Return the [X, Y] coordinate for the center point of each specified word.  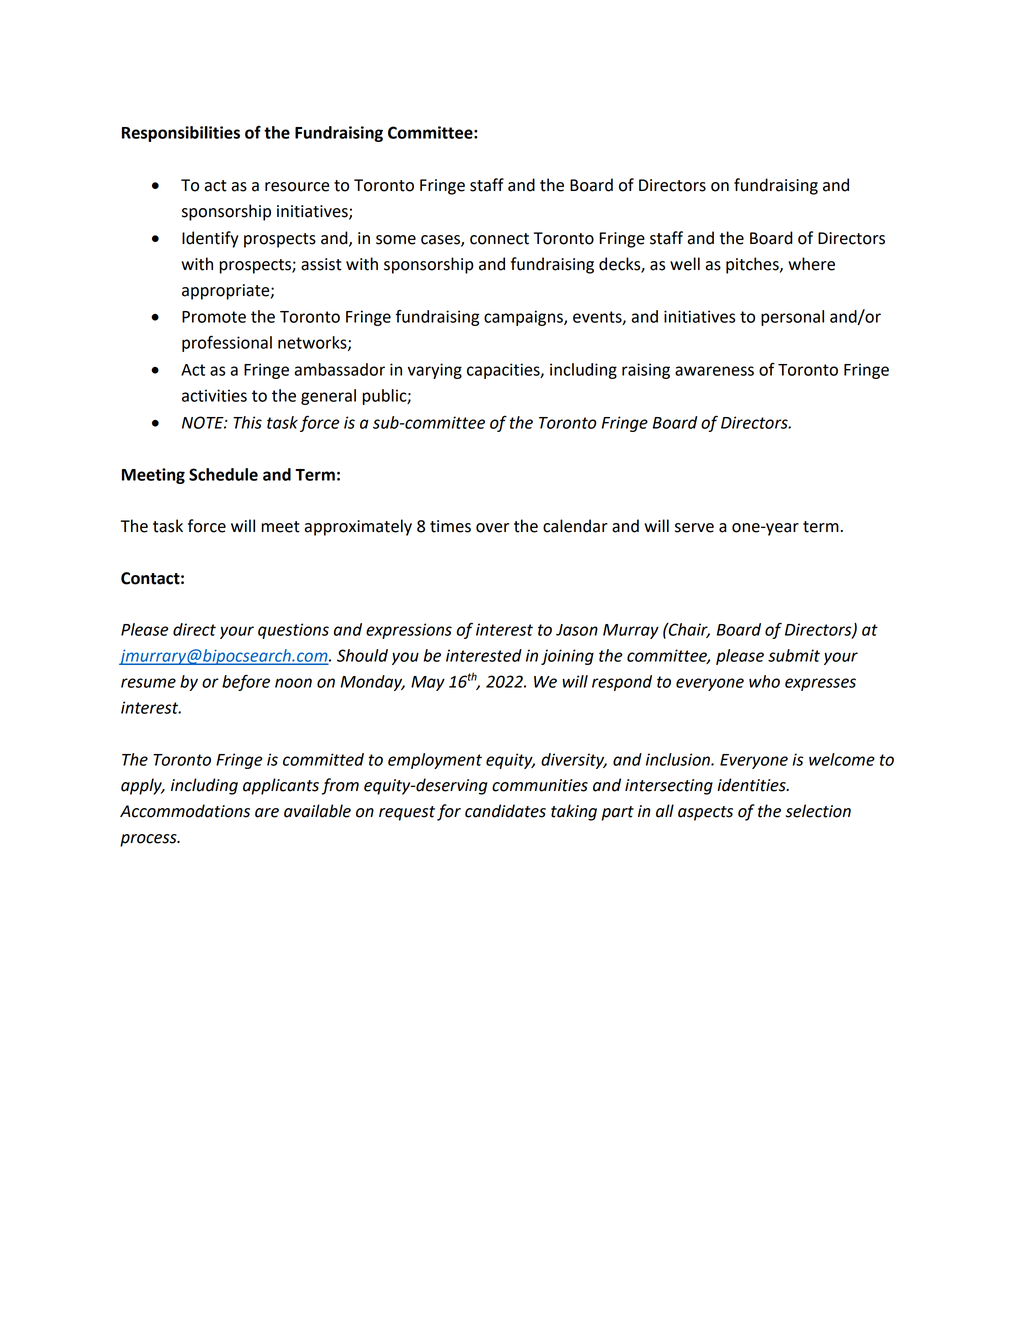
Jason [577, 630]
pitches [753, 265]
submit [794, 655]
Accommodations [185, 811]
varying [435, 371]
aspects [705, 813]
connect [499, 239]
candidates [505, 811]
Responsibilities [181, 134]
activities [214, 395]
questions [293, 631]
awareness [714, 371]
